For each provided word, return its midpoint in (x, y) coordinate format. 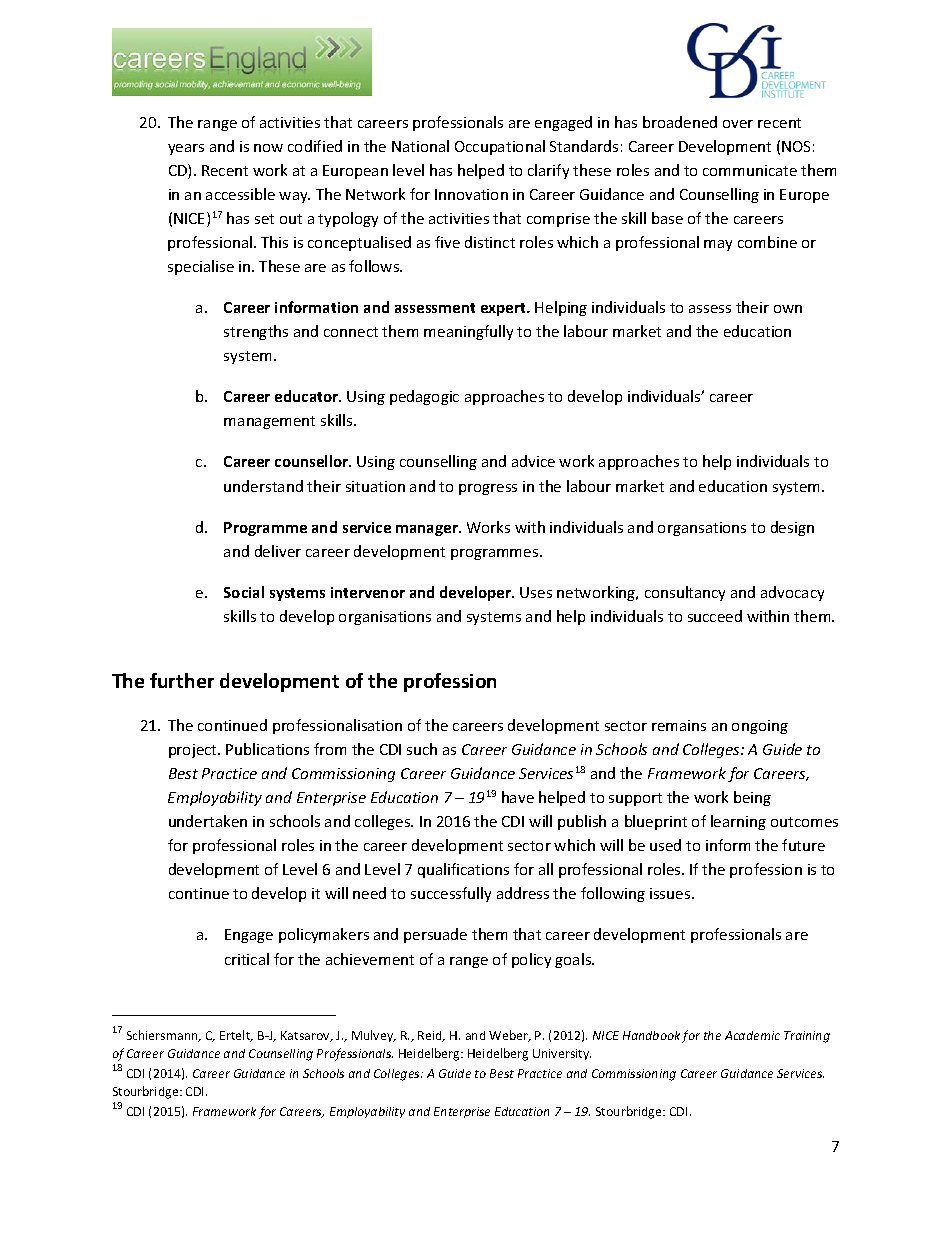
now (268, 148)
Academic (752, 1035)
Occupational (500, 147)
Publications (267, 749)
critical (247, 959)
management (269, 422)
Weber (509, 1036)
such (422, 749)
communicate (750, 170)
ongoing (760, 727)
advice (533, 461)
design (792, 528)
